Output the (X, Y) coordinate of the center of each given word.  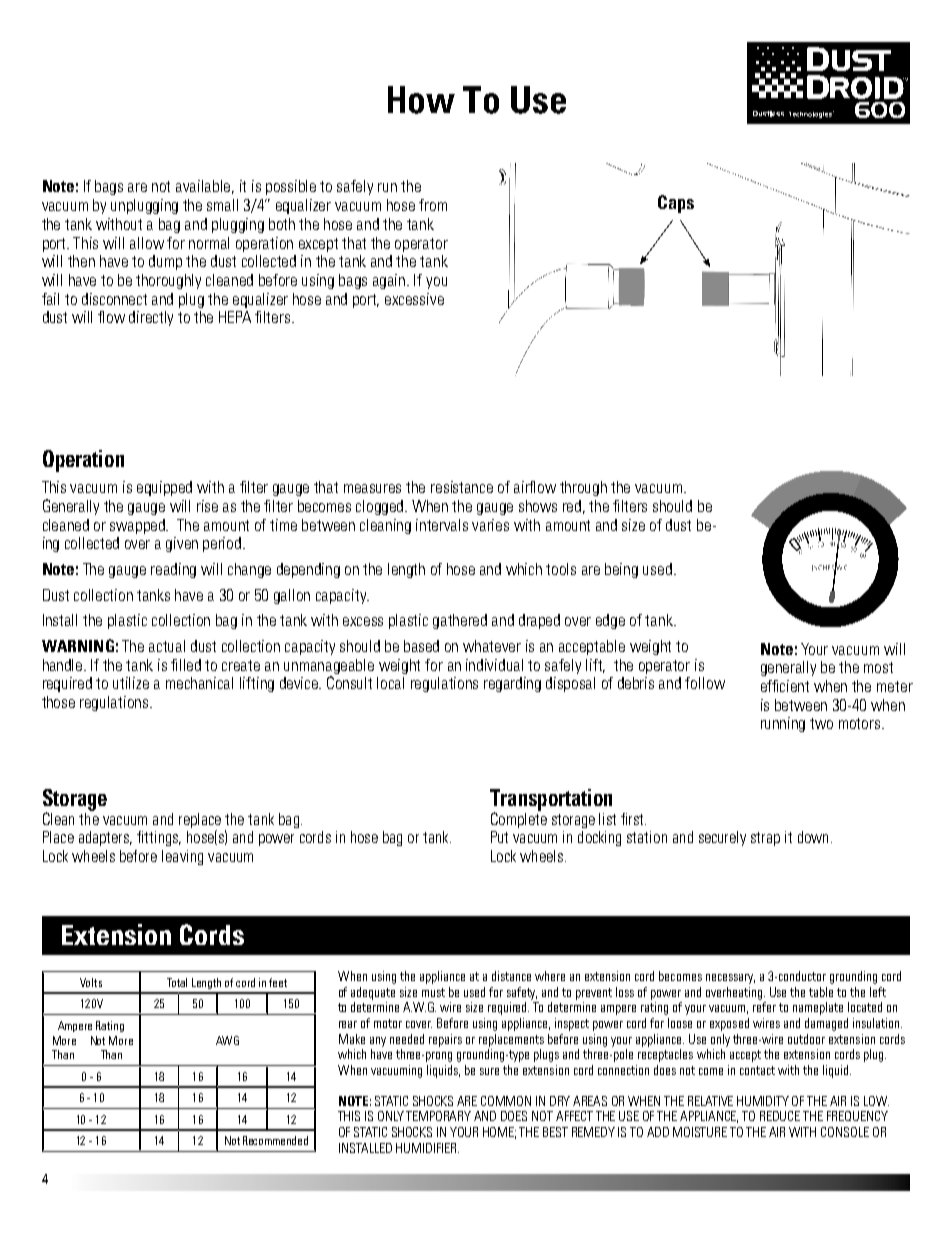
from (433, 205)
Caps (676, 204)
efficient (785, 686)
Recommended (275, 1140)
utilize (131, 683)
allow (147, 243)
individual (494, 665)
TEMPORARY (438, 1116)
